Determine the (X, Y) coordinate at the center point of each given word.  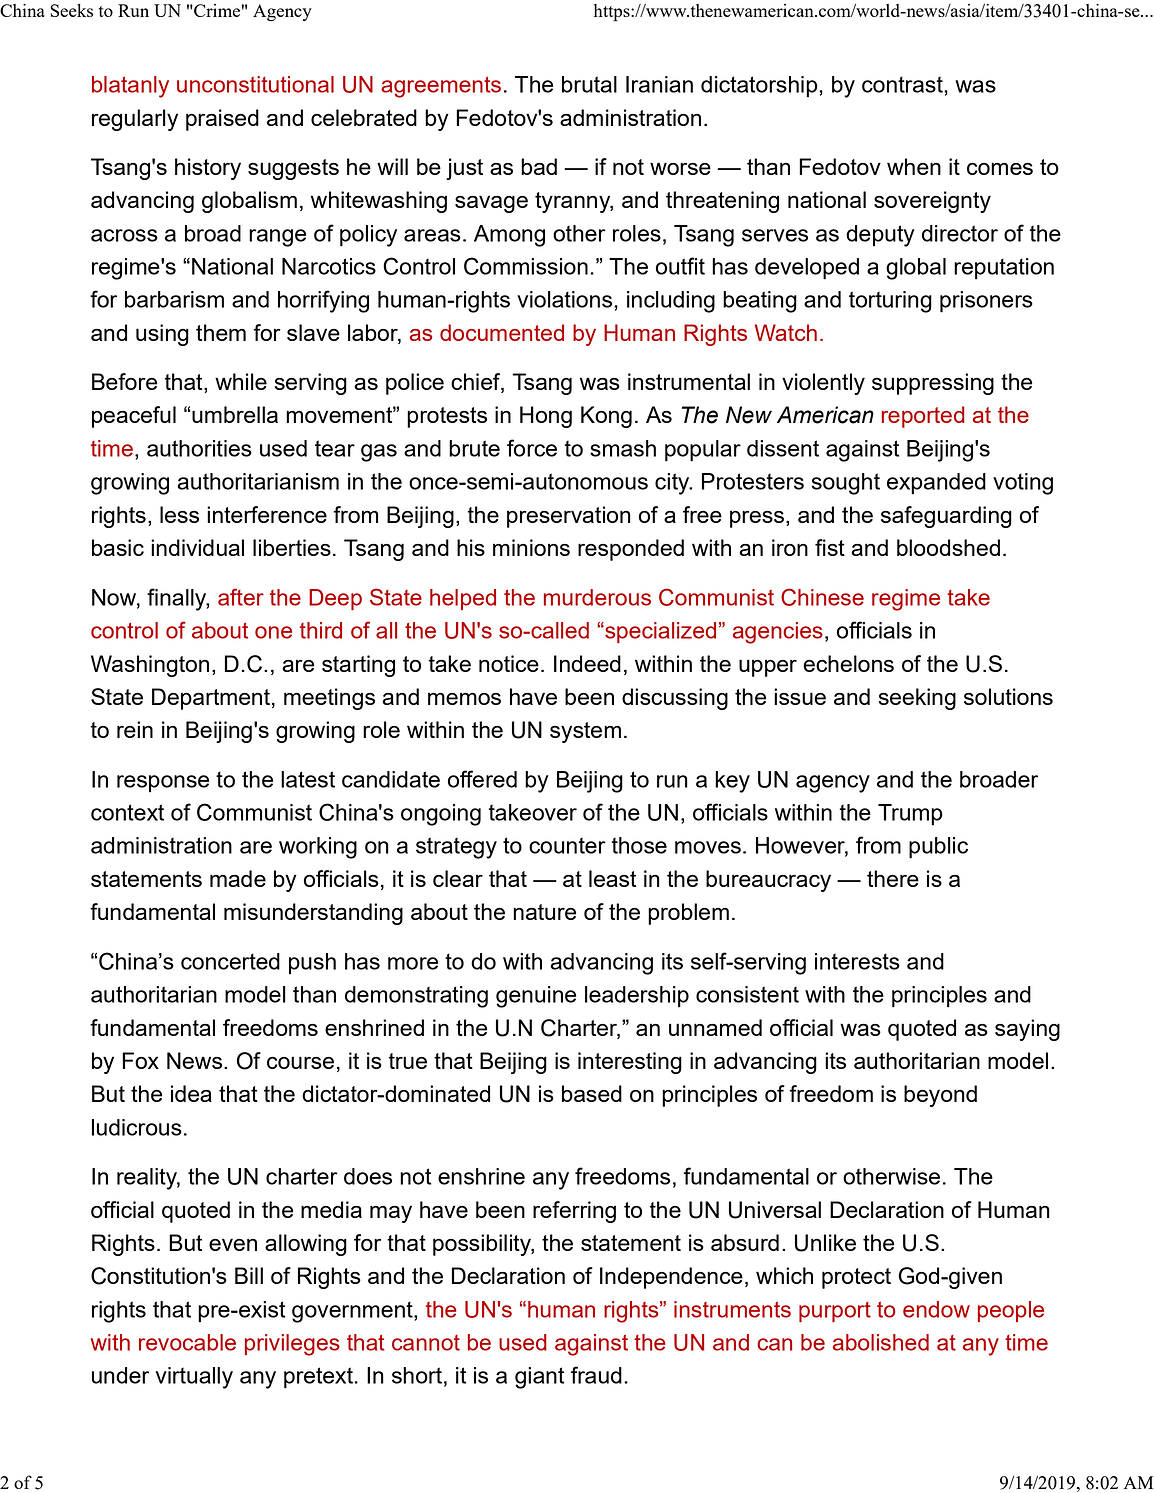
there (893, 878)
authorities (199, 448)
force (532, 448)
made (238, 878)
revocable (187, 1342)
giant (539, 1378)
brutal (589, 84)
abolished (881, 1342)
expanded (936, 484)
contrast (903, 84)
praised (222, 120)
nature (544, 912)
